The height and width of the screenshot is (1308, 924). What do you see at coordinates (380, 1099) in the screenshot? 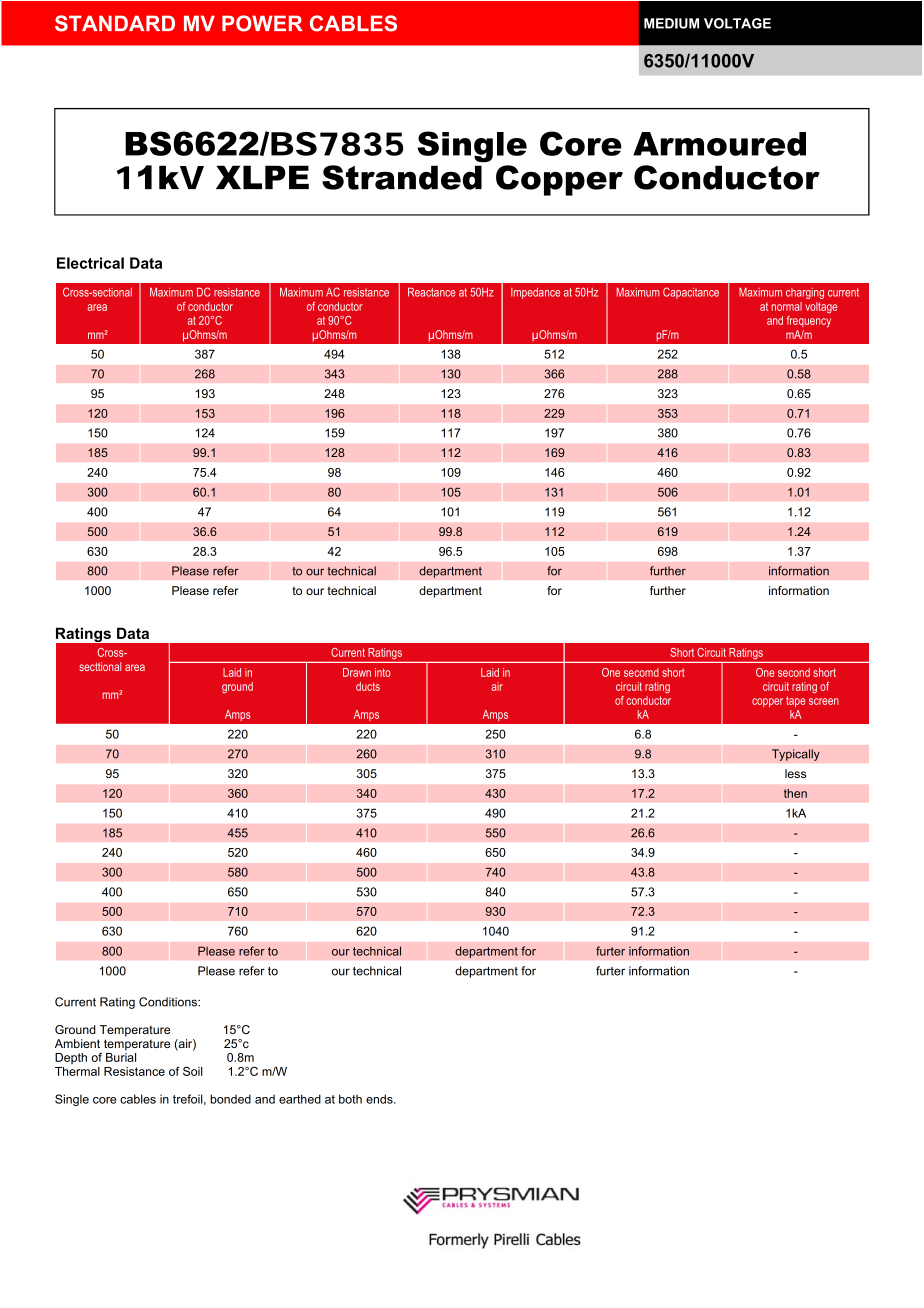
I see `ends` at bounding box center [380, 1099].
